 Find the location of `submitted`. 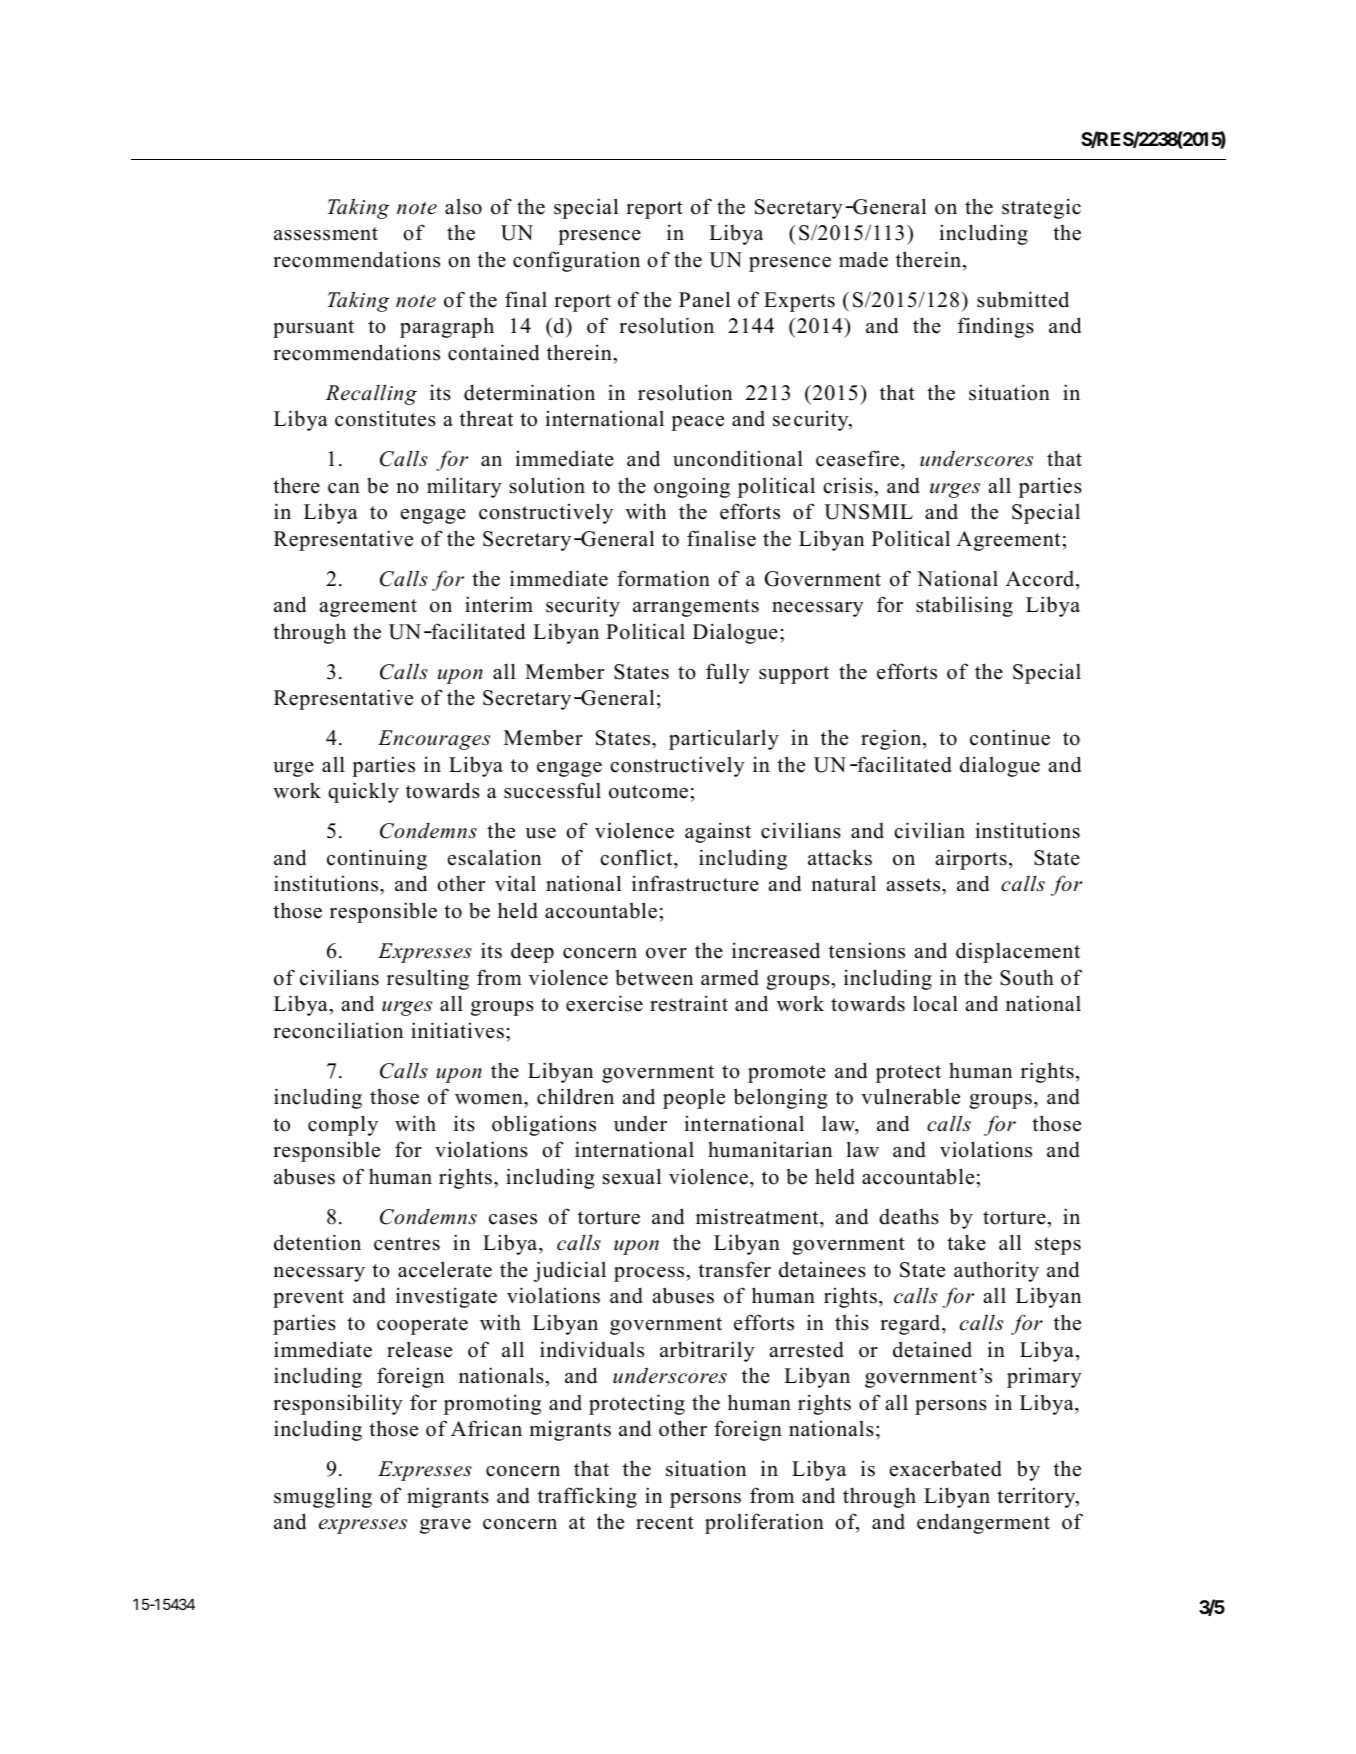

submitted is located at coordinates (1023, 299).
